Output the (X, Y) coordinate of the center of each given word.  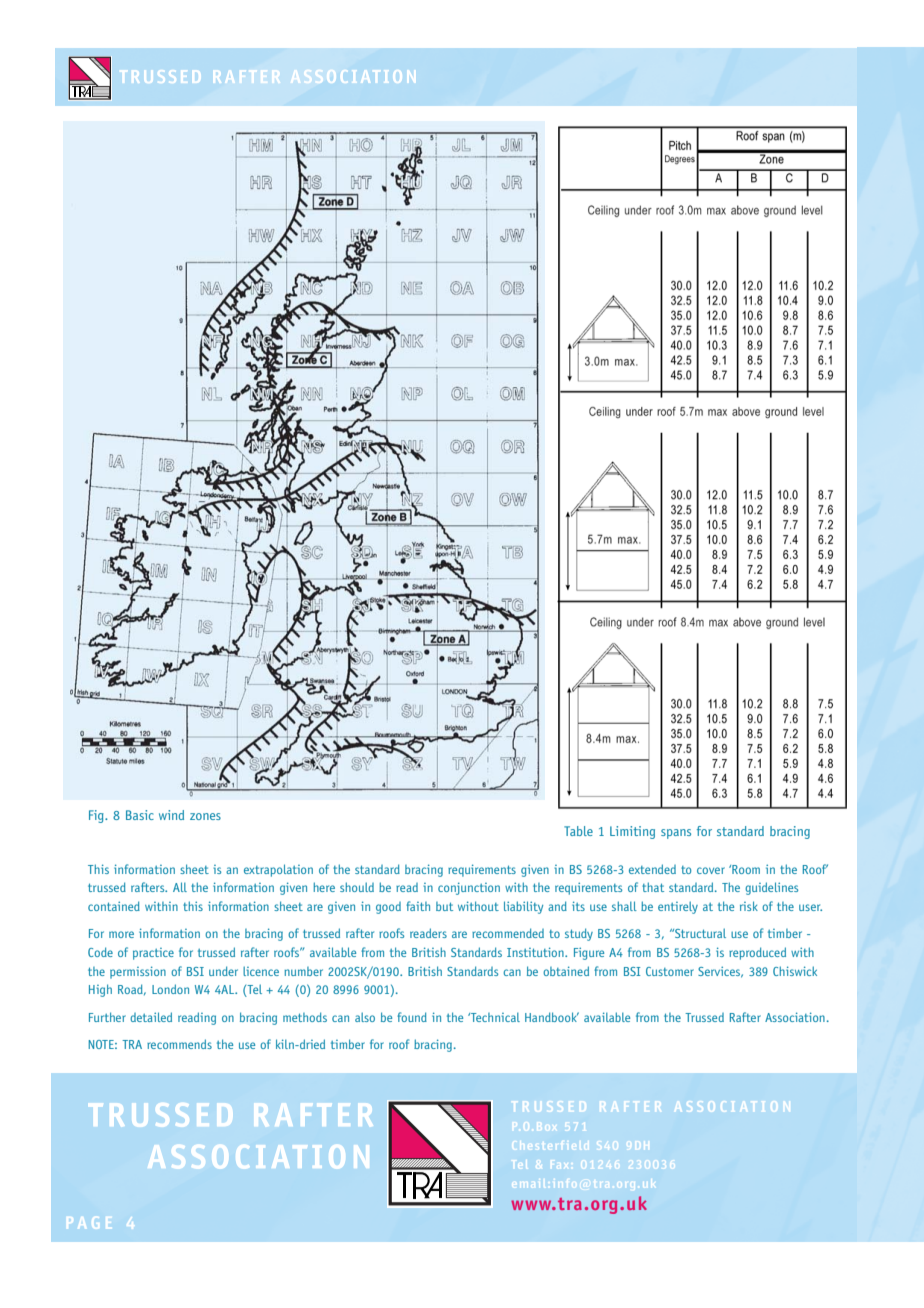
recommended (508, 933)
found (412, 1017)
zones (205, 816)
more (121, 934)
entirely (678, 907)
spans (676, 834)
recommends (179, 1044)
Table (578, 831)
